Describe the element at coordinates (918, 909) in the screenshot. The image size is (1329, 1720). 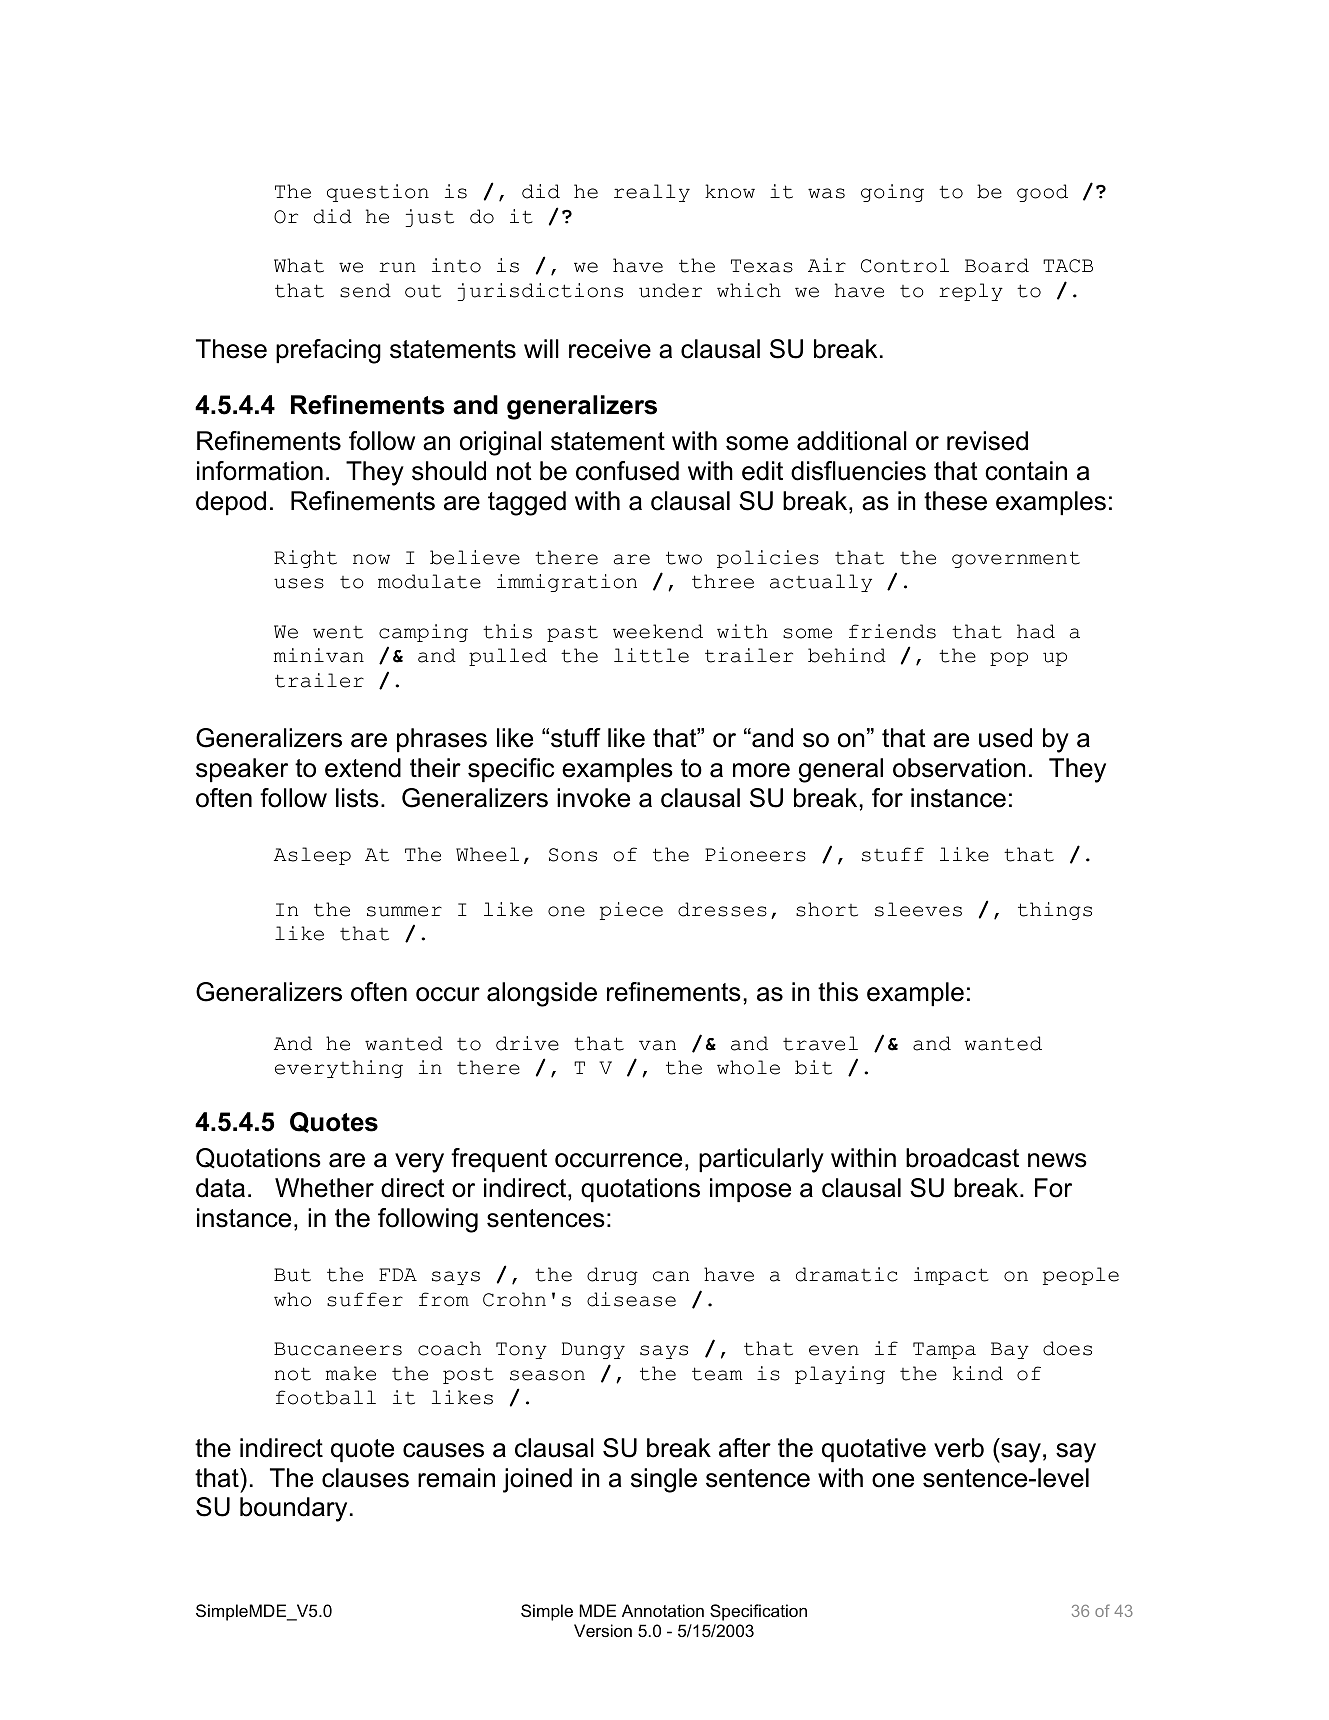
I see `sleeves` at that location.
